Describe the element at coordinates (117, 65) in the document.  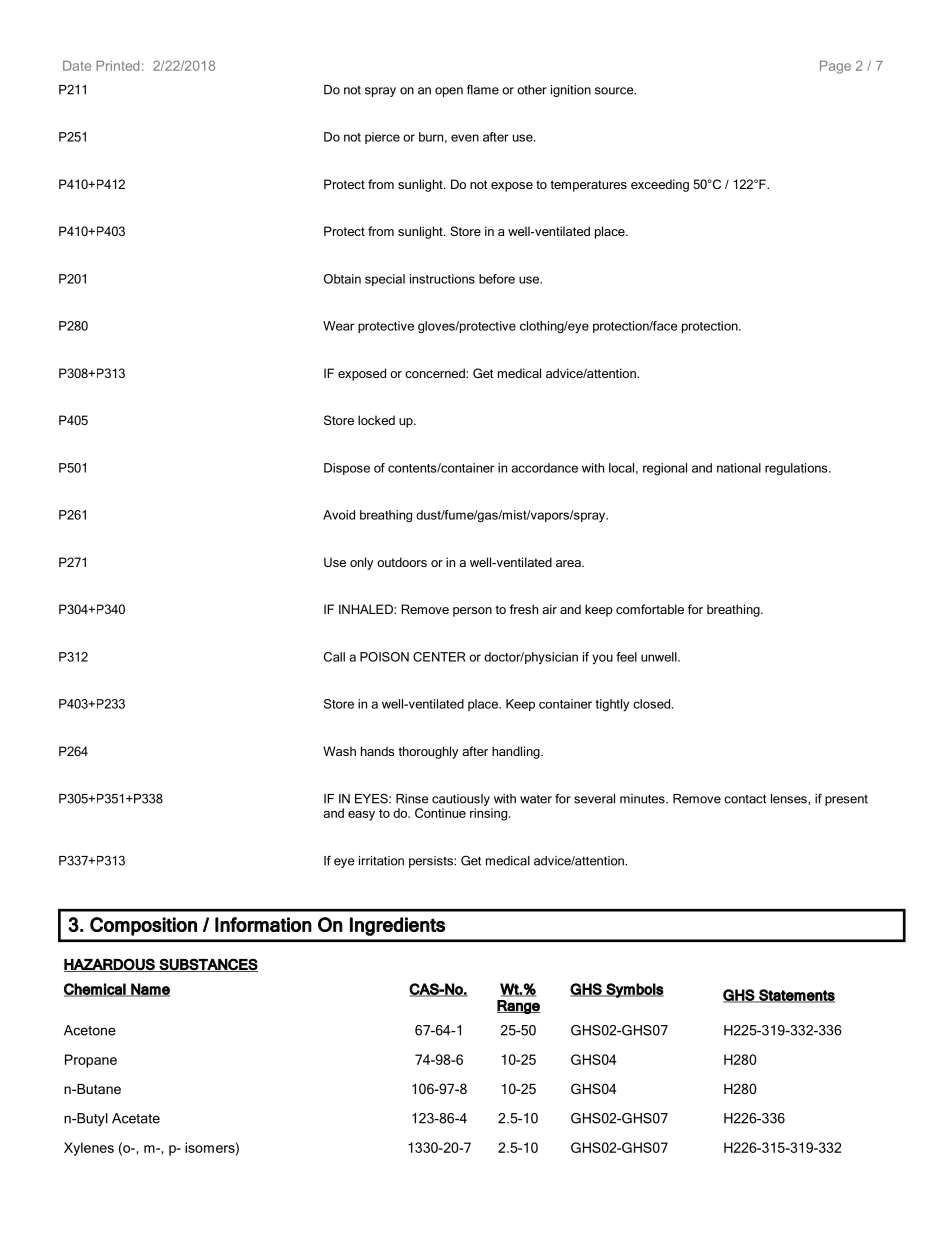
I see `Printed` at that location.
